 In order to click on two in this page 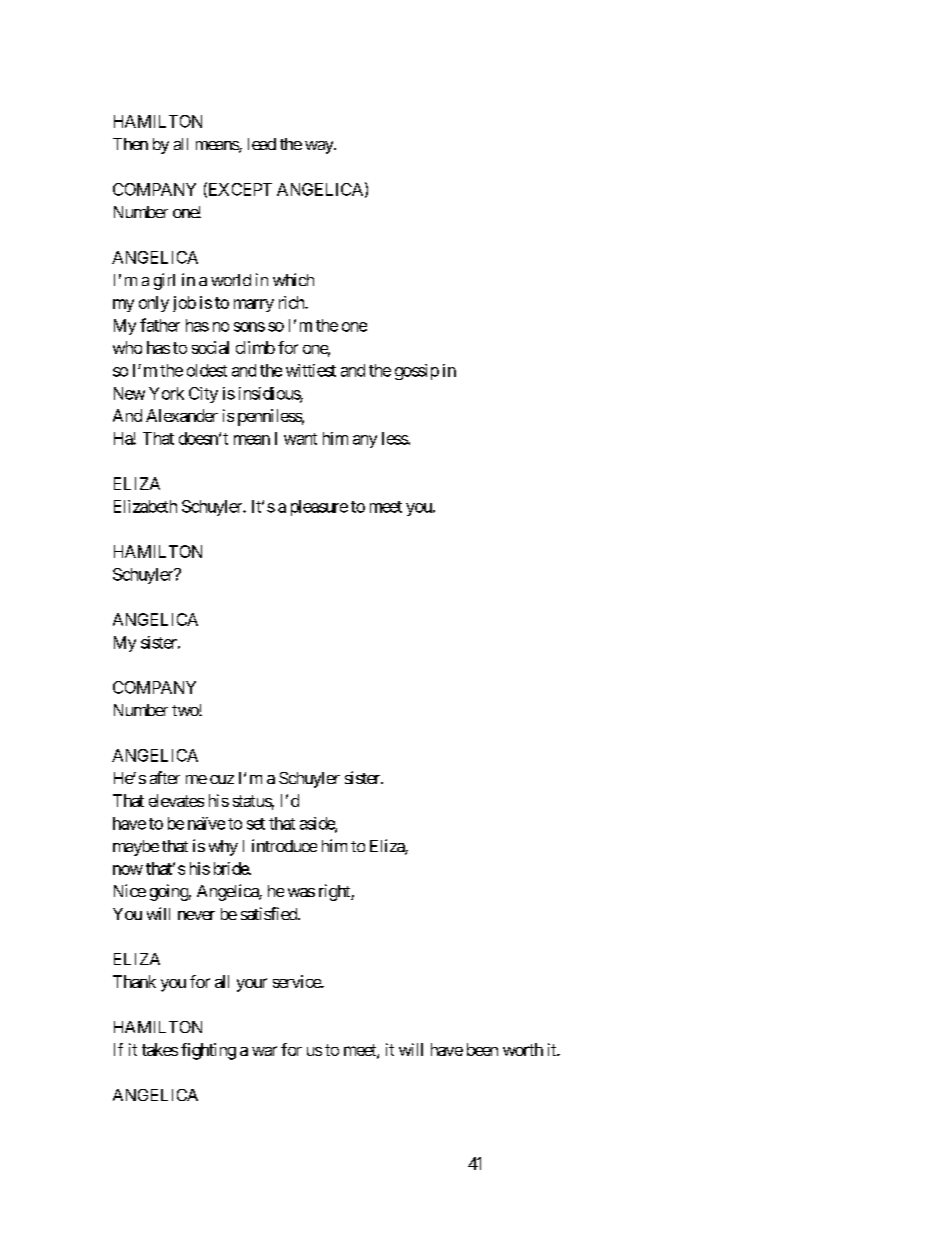, I will do `click(186, 710)`.
